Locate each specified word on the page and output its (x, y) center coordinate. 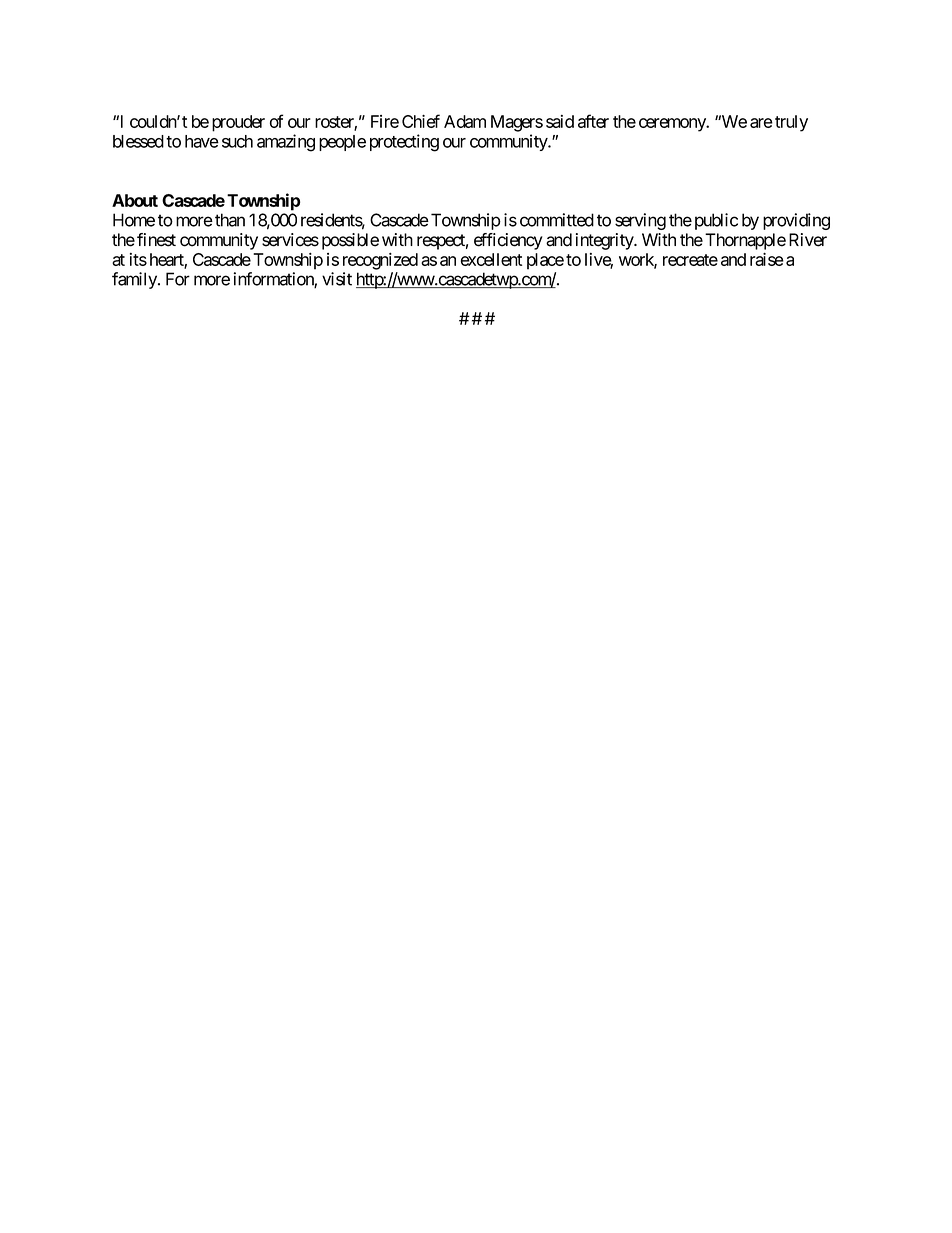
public (716, 221)
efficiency (508, 241)
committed (557, 220)
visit (337, 279)
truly (791, 123)
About (135, 200)
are (761, 123)
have (202, 141)
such (237, 141)
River (808, 240)
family (135, 280)
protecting (404, 143)
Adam (465, 121)
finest (156, 240)
